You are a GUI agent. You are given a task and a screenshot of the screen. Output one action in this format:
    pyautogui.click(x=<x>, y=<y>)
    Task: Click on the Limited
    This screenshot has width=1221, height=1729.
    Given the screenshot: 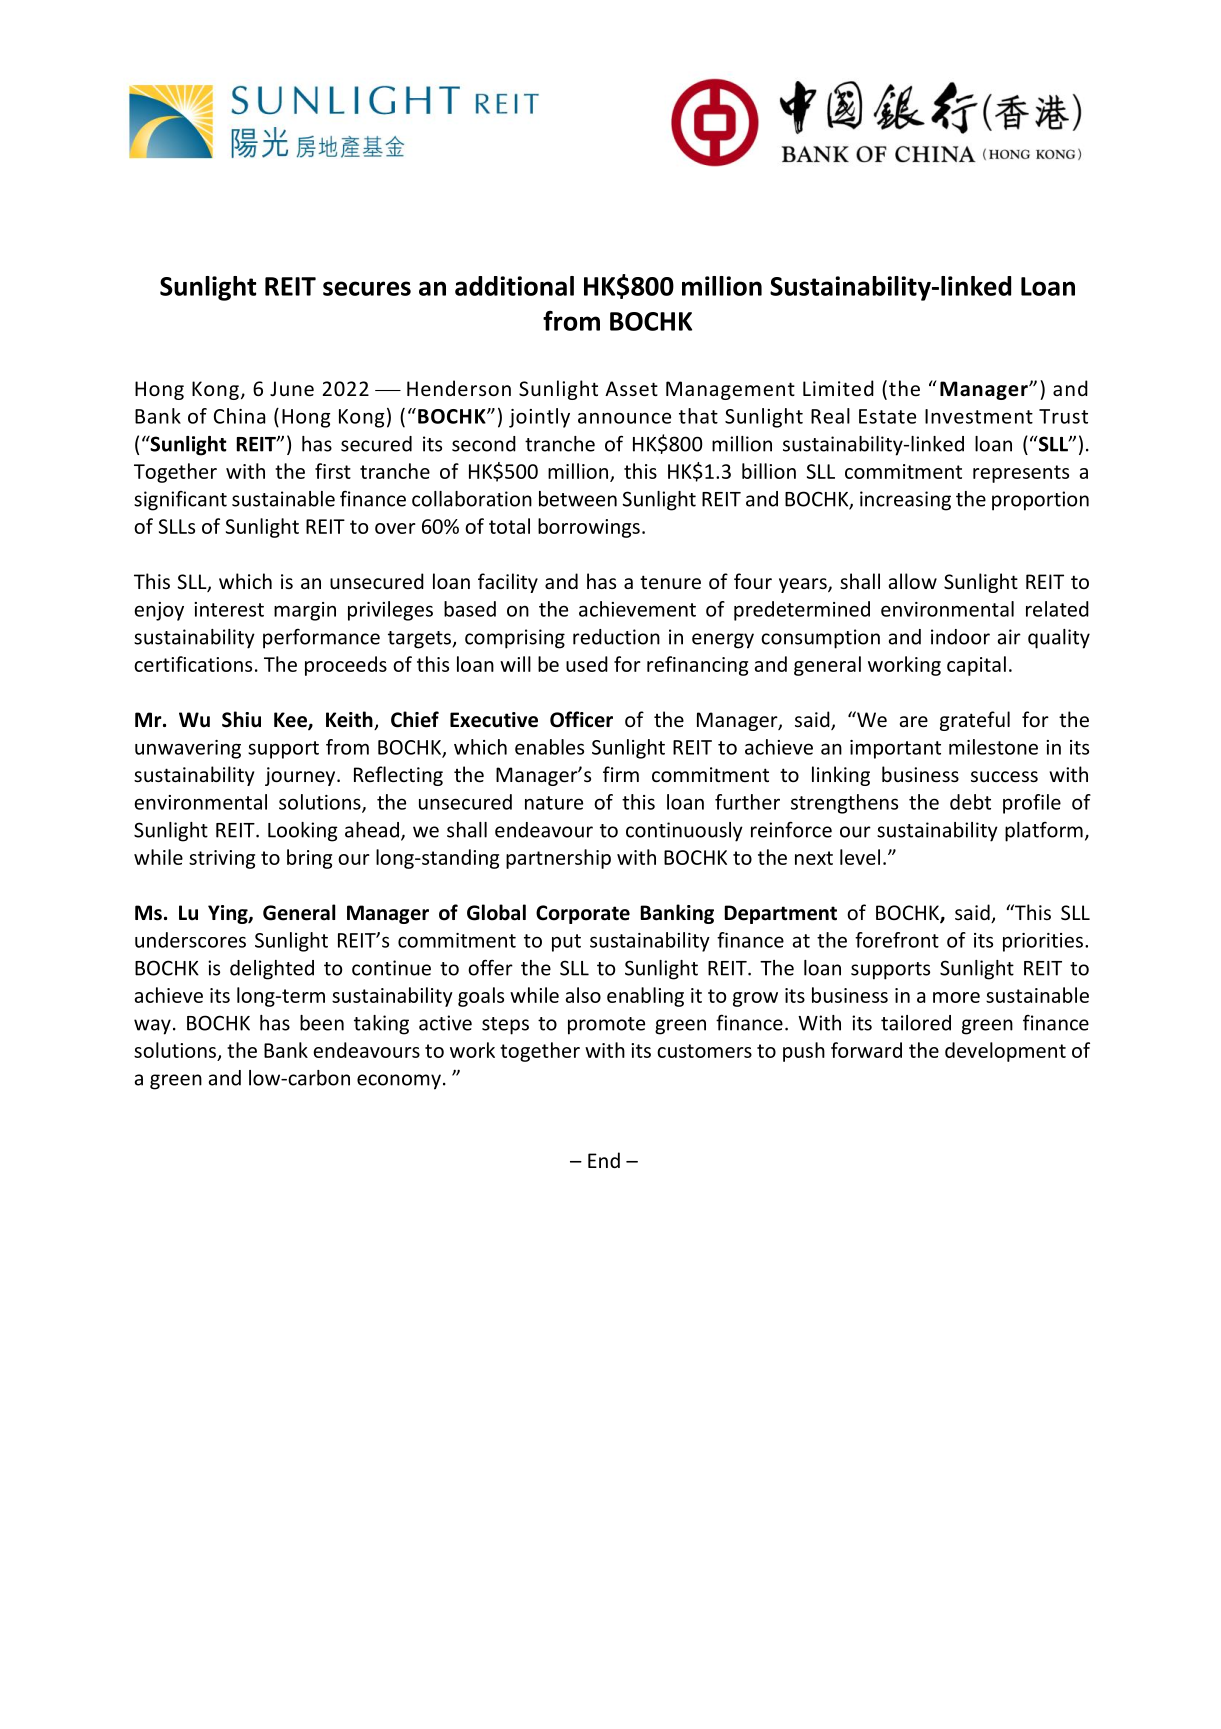 What is the action you would take?
    pyautogui.click(x=838, y=388)
